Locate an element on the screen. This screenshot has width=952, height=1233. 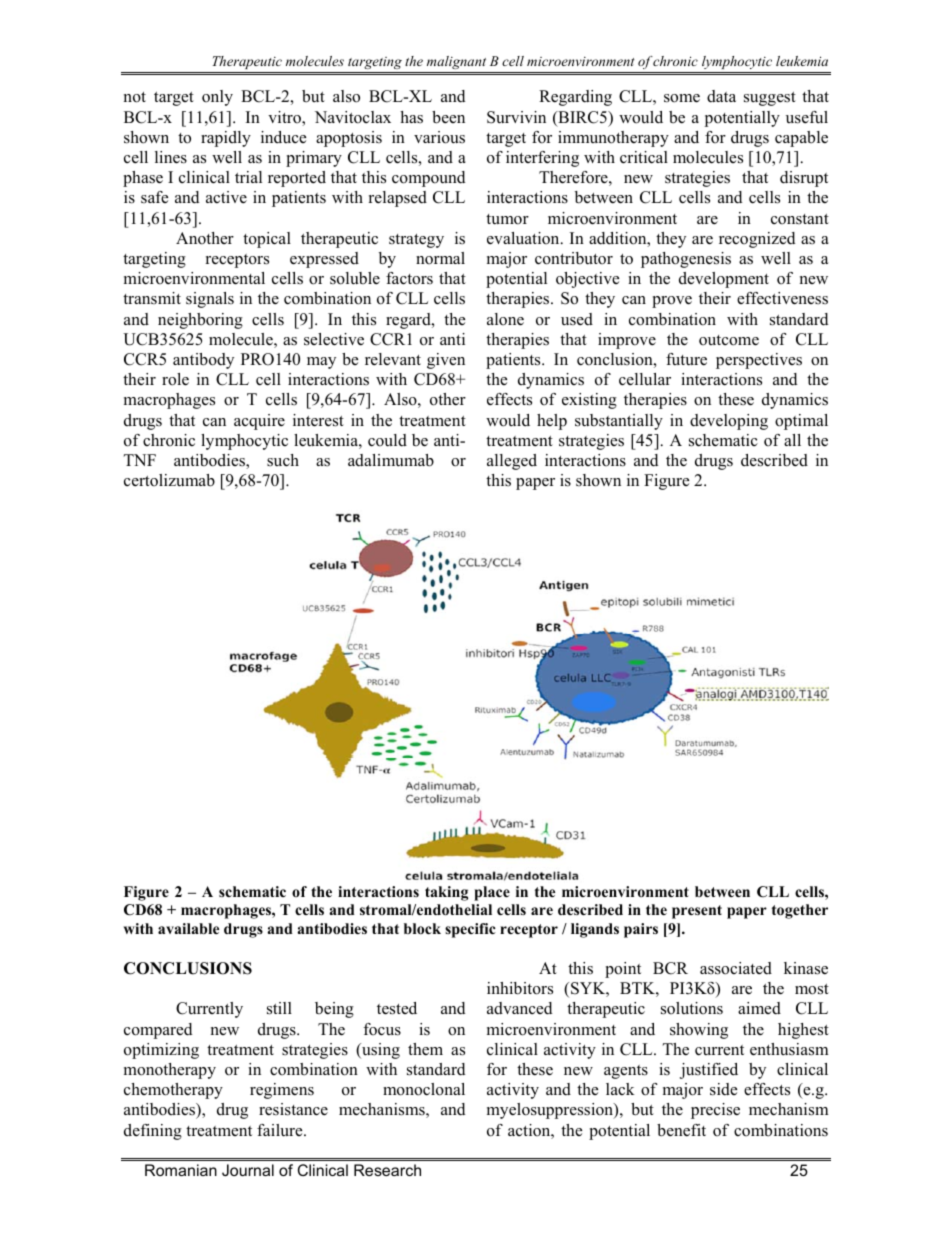
specific is located at coordinates (470, 930).
